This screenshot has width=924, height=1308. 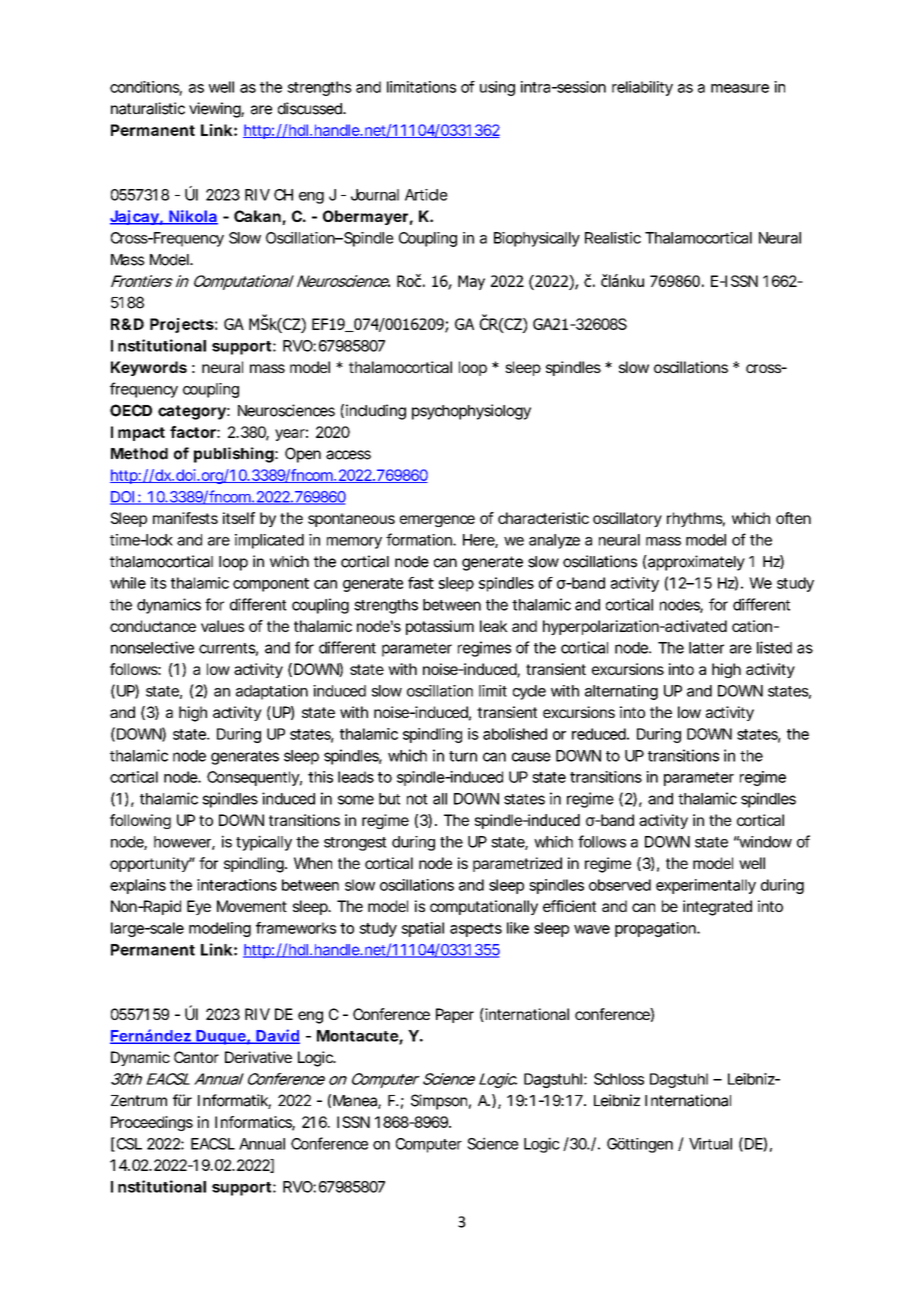 I want to click on measure, so click(x=740, y=88).
